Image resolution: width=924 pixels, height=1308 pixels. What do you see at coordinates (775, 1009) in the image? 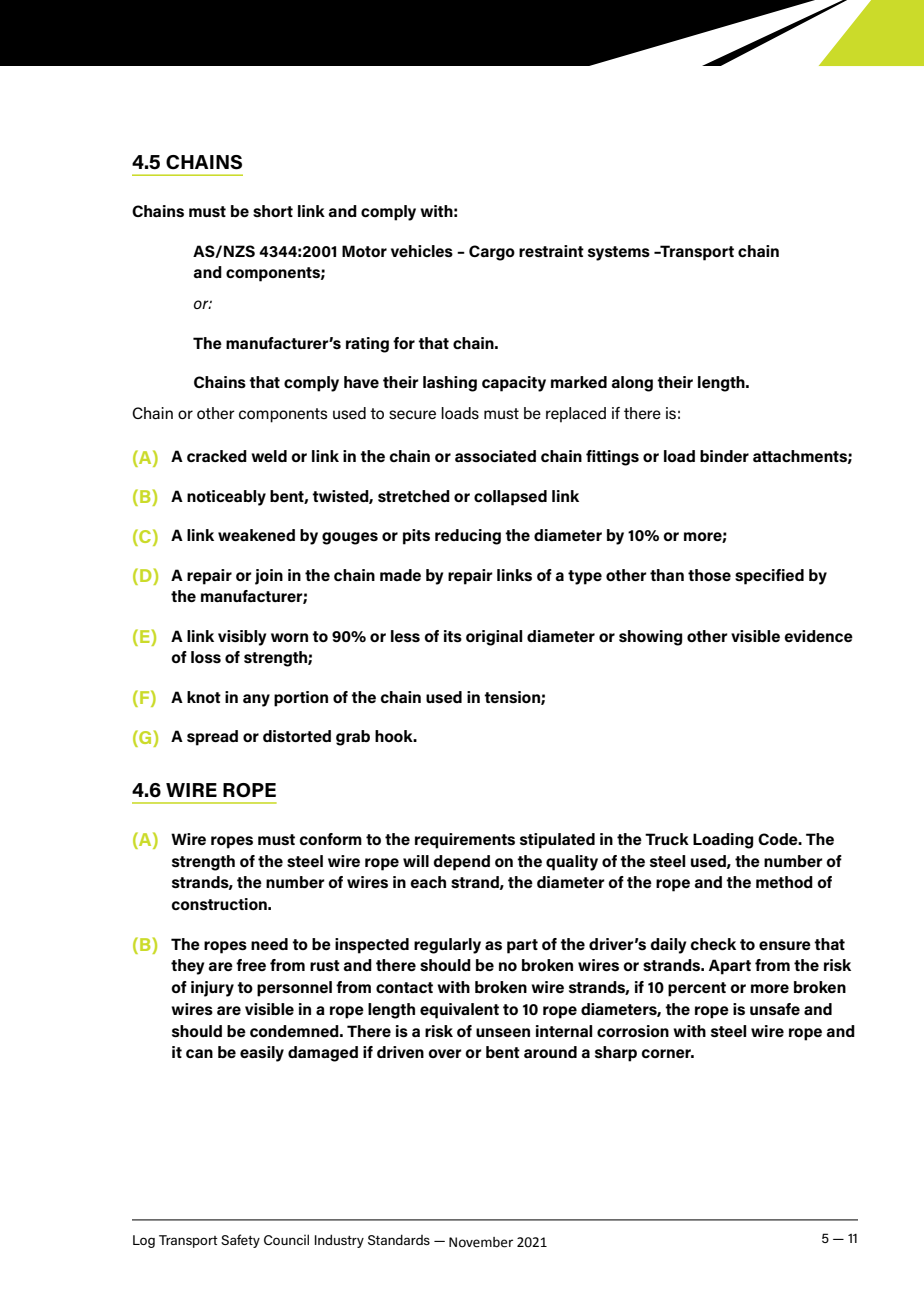
I see `unsafe` at bounding box center [775, 1009].
